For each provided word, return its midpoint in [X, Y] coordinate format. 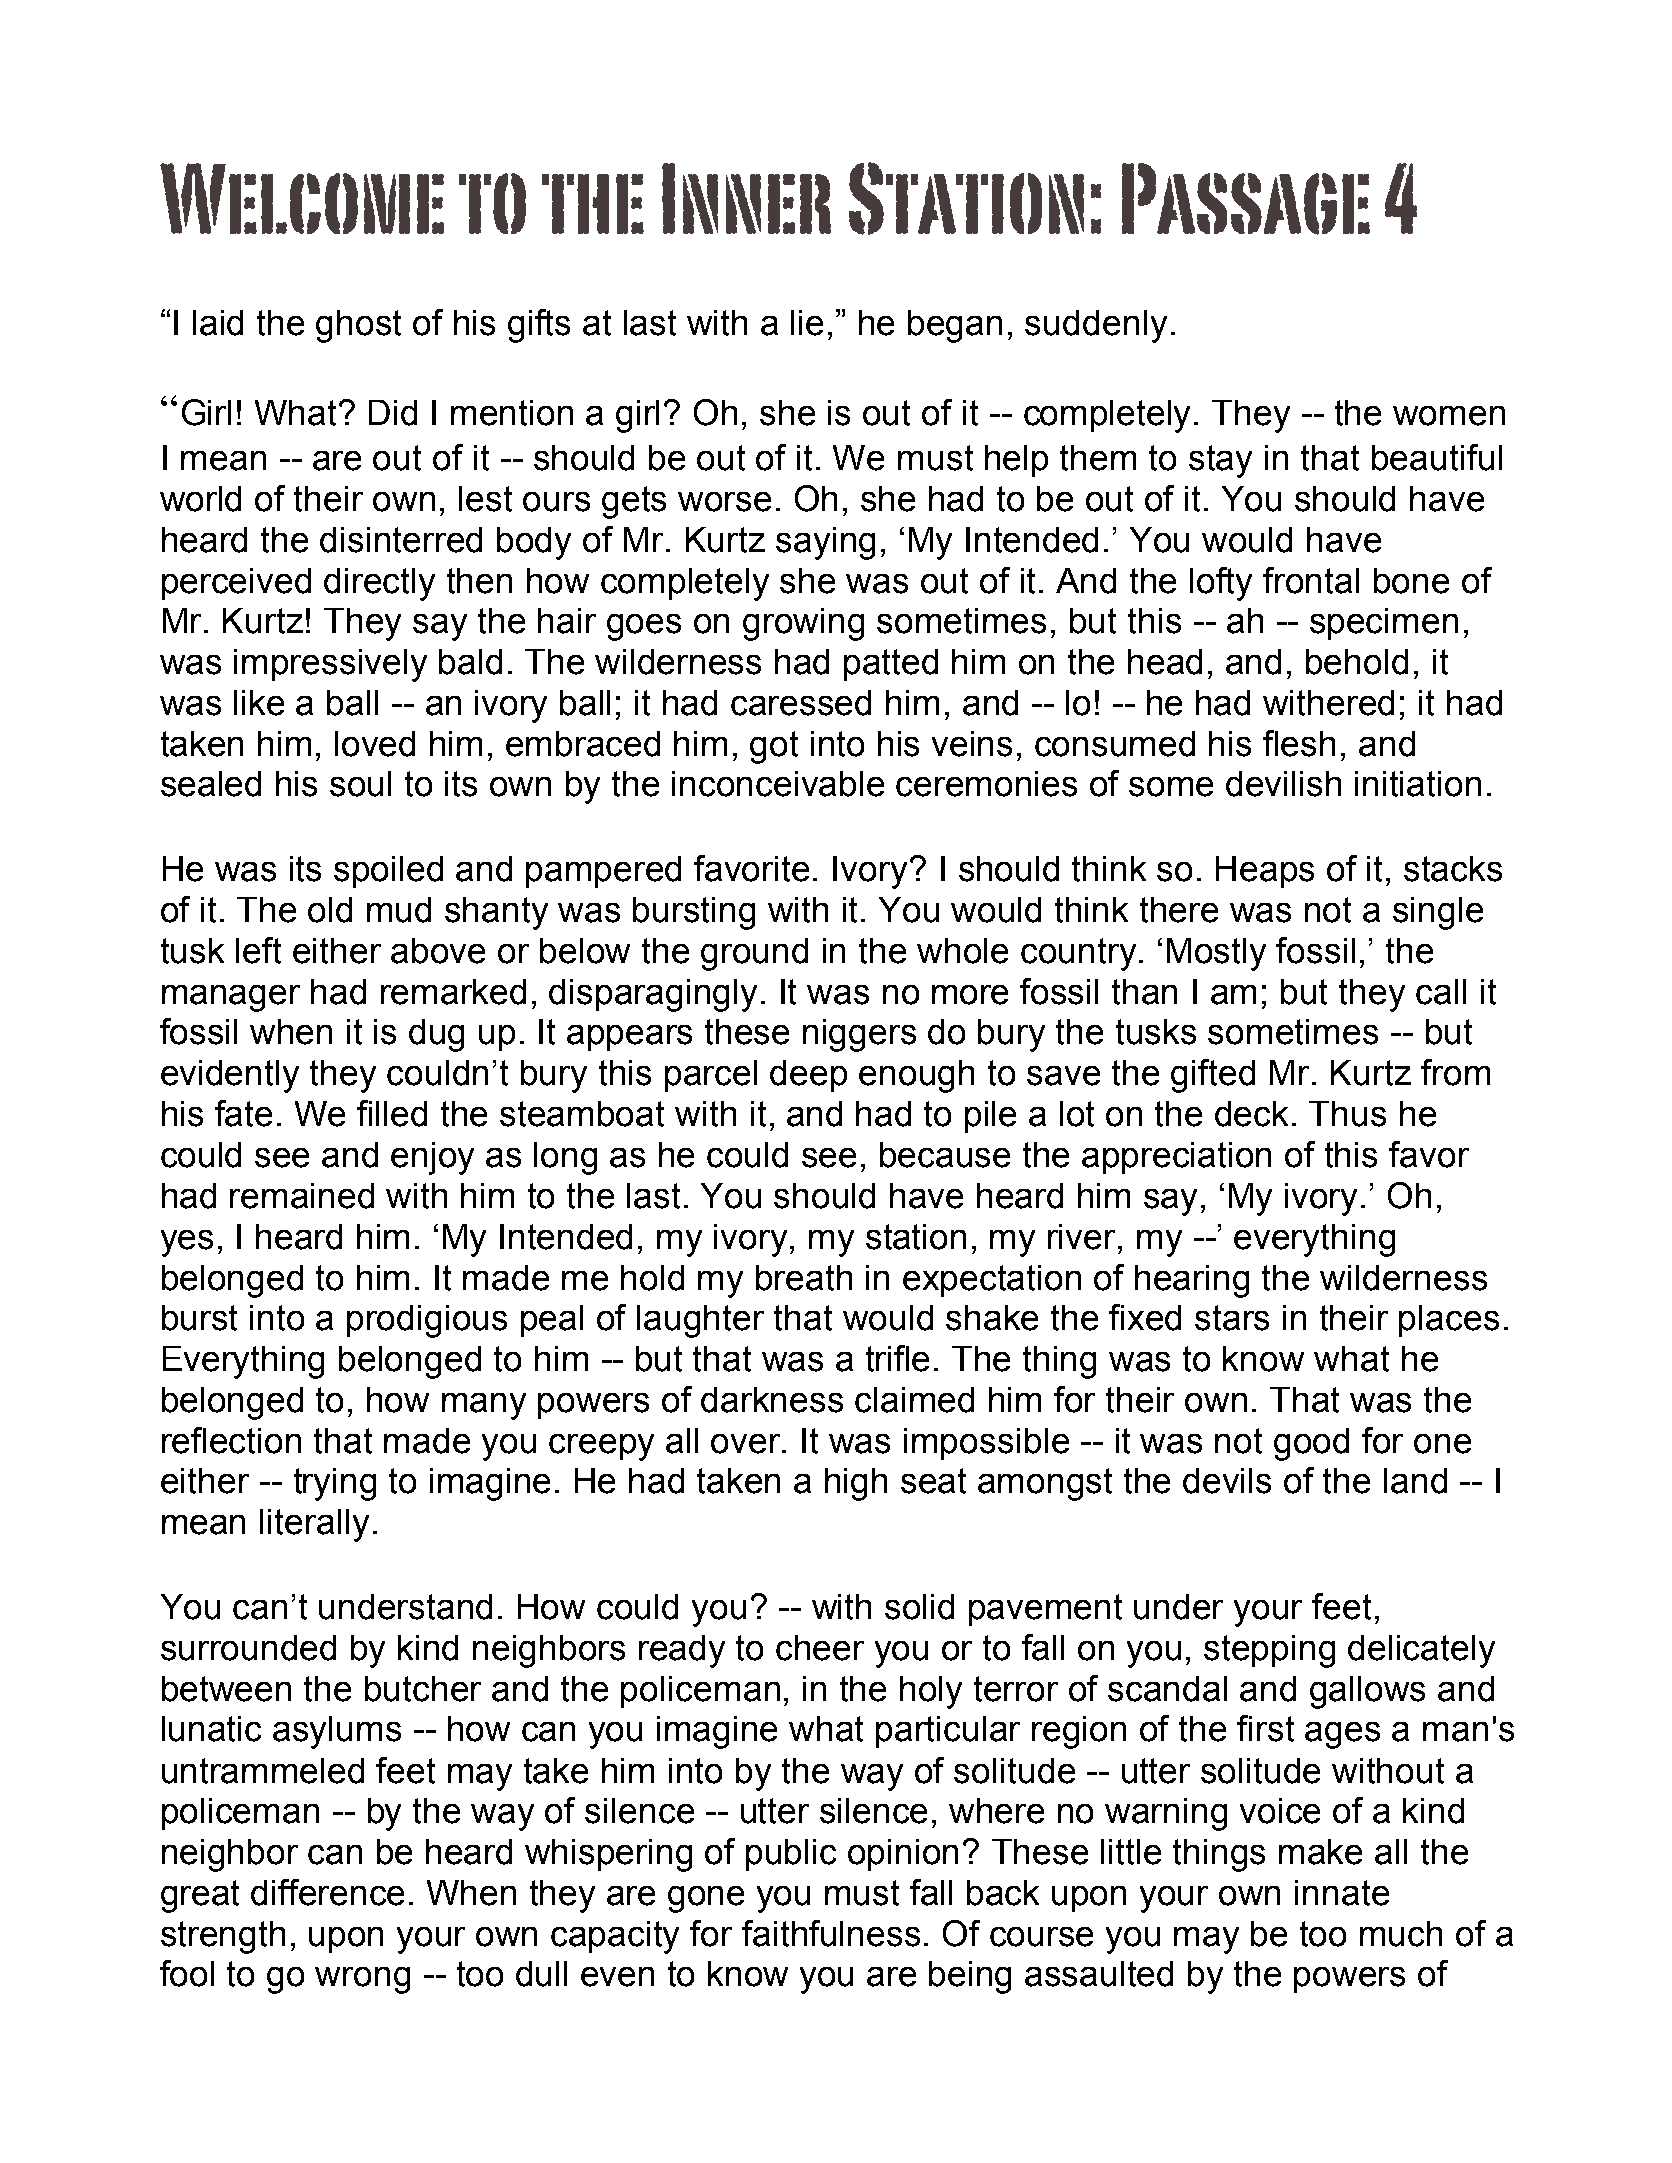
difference [327, 1892]
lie [807, 323]
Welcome [302, 198]
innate [1342, 1893]
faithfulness [831, 1933]
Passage [1246, 199]
